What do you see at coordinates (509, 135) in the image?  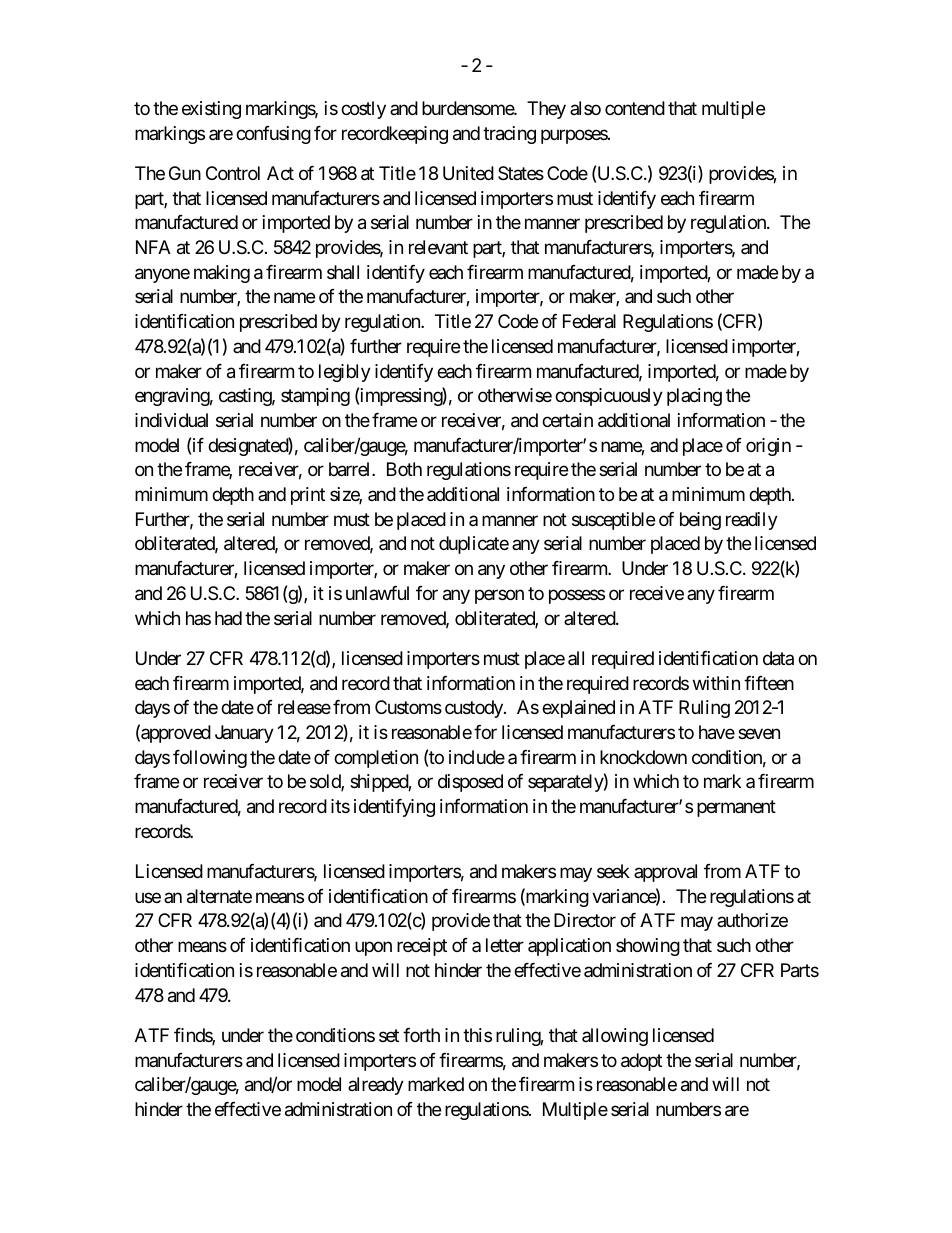 I see `tracing` at bounding box center [509, 135].
